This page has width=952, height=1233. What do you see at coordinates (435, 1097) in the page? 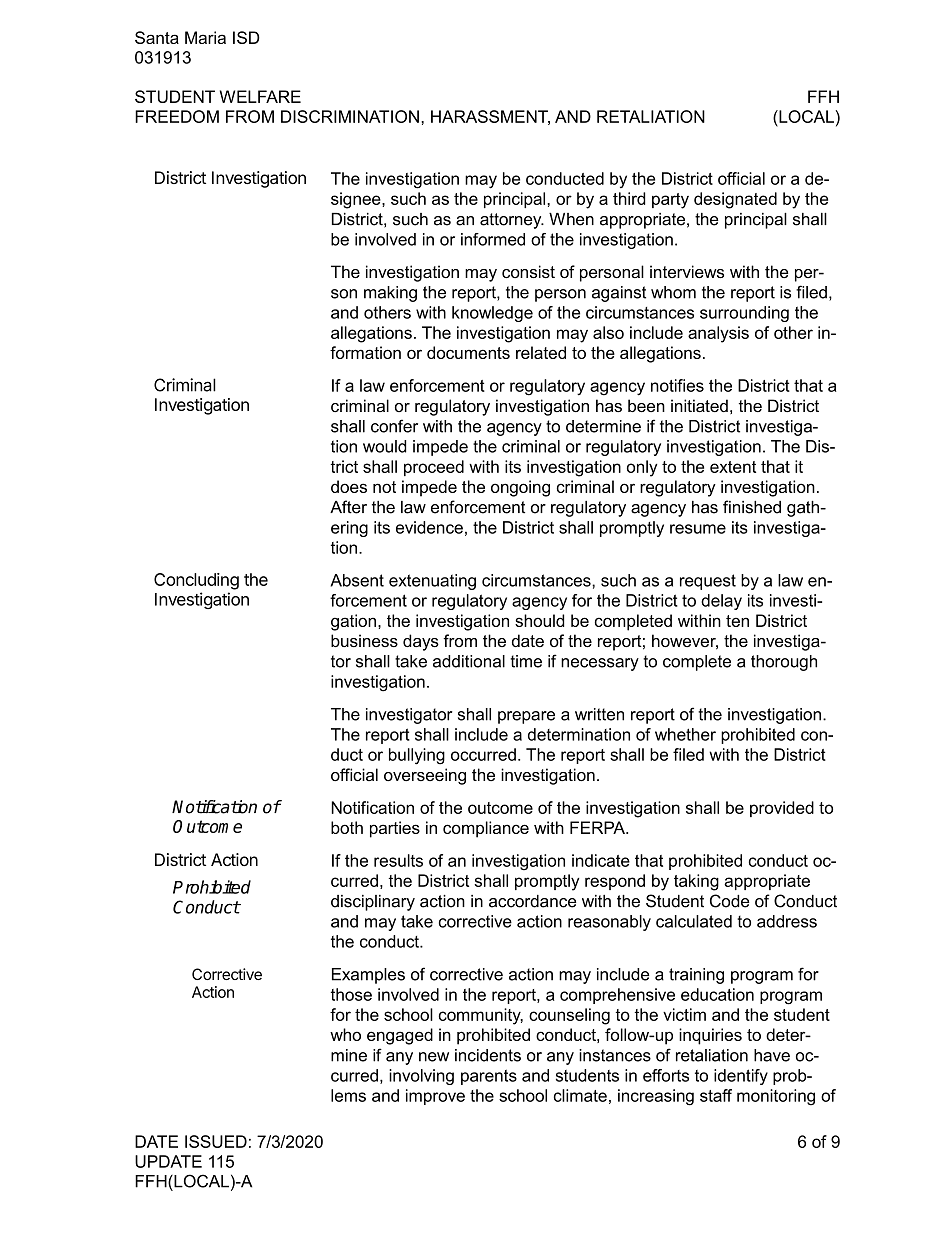
I see `improve` at bounding box center [435, 1097].
